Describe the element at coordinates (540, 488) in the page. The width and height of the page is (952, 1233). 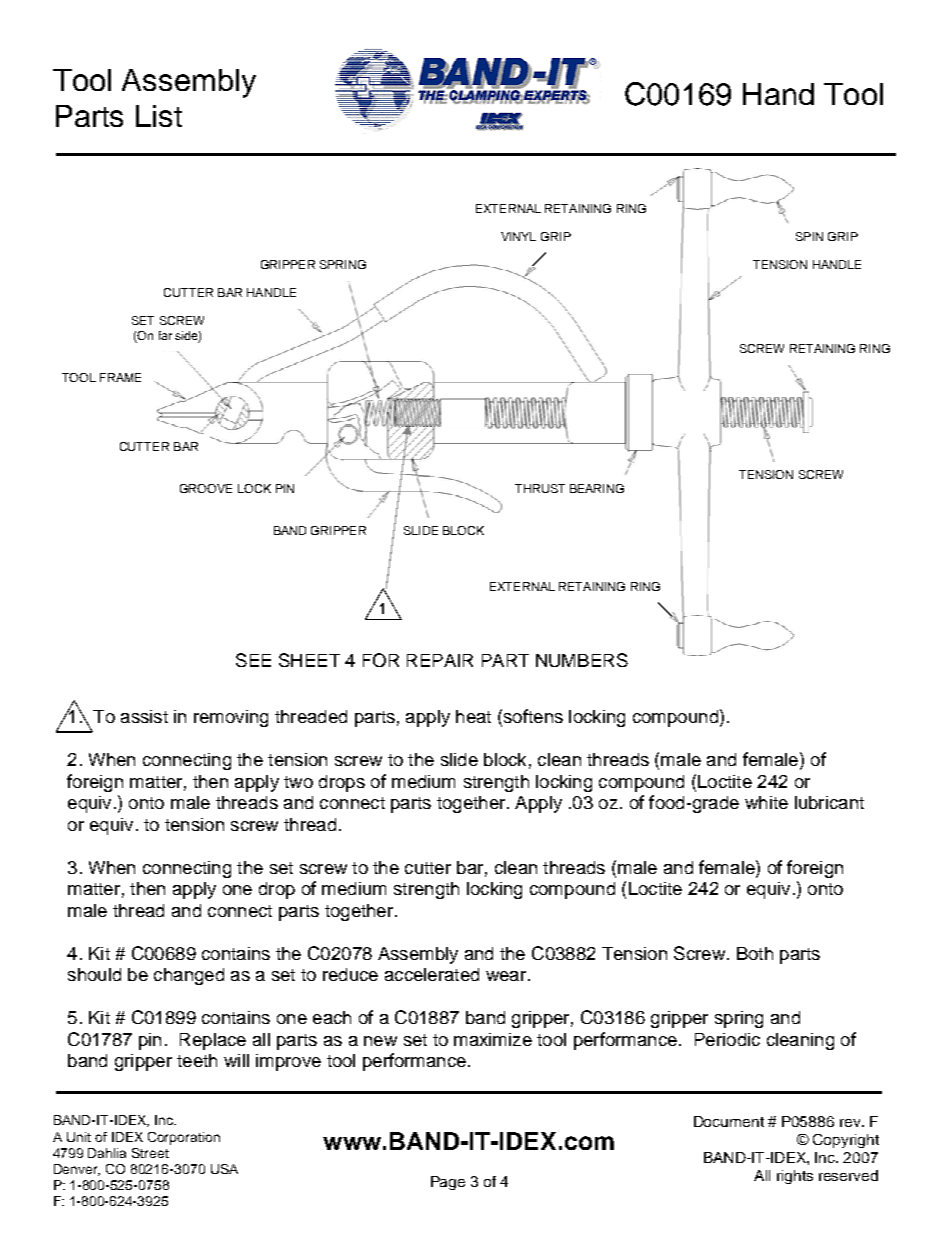
I see `THRUST` at that location.
